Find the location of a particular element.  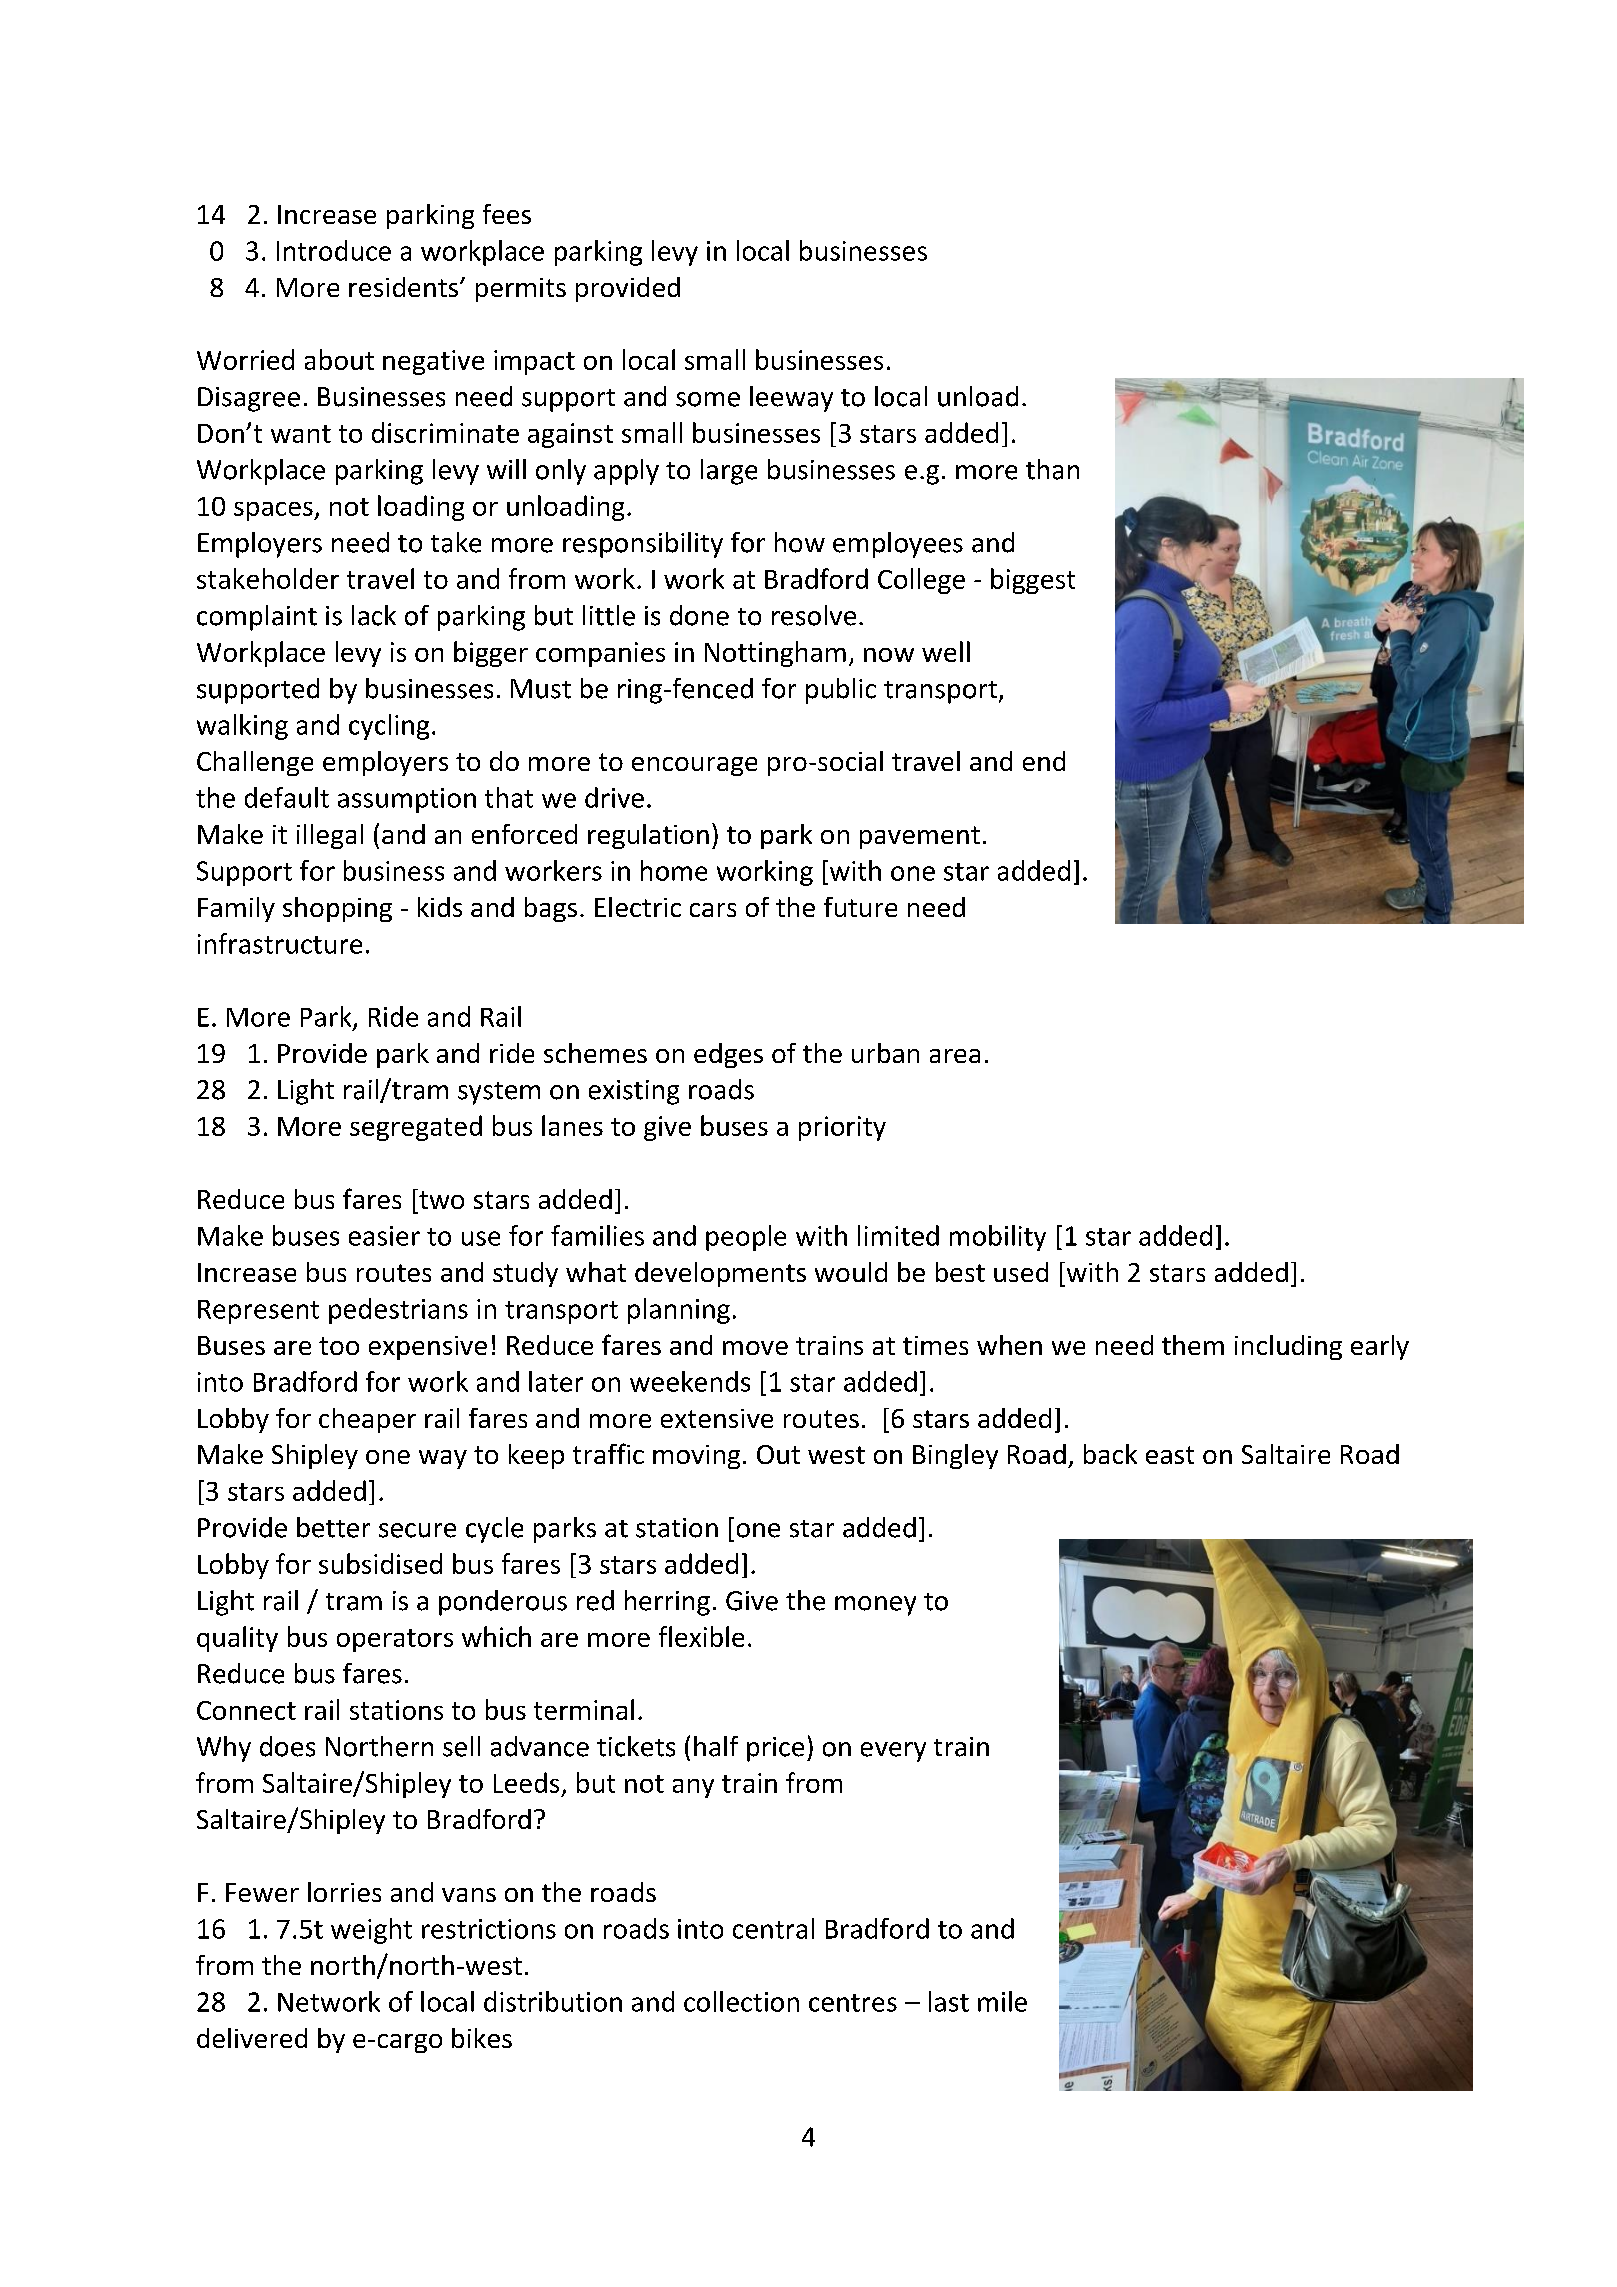

cheaper is located at coordinates (367, 1420).
